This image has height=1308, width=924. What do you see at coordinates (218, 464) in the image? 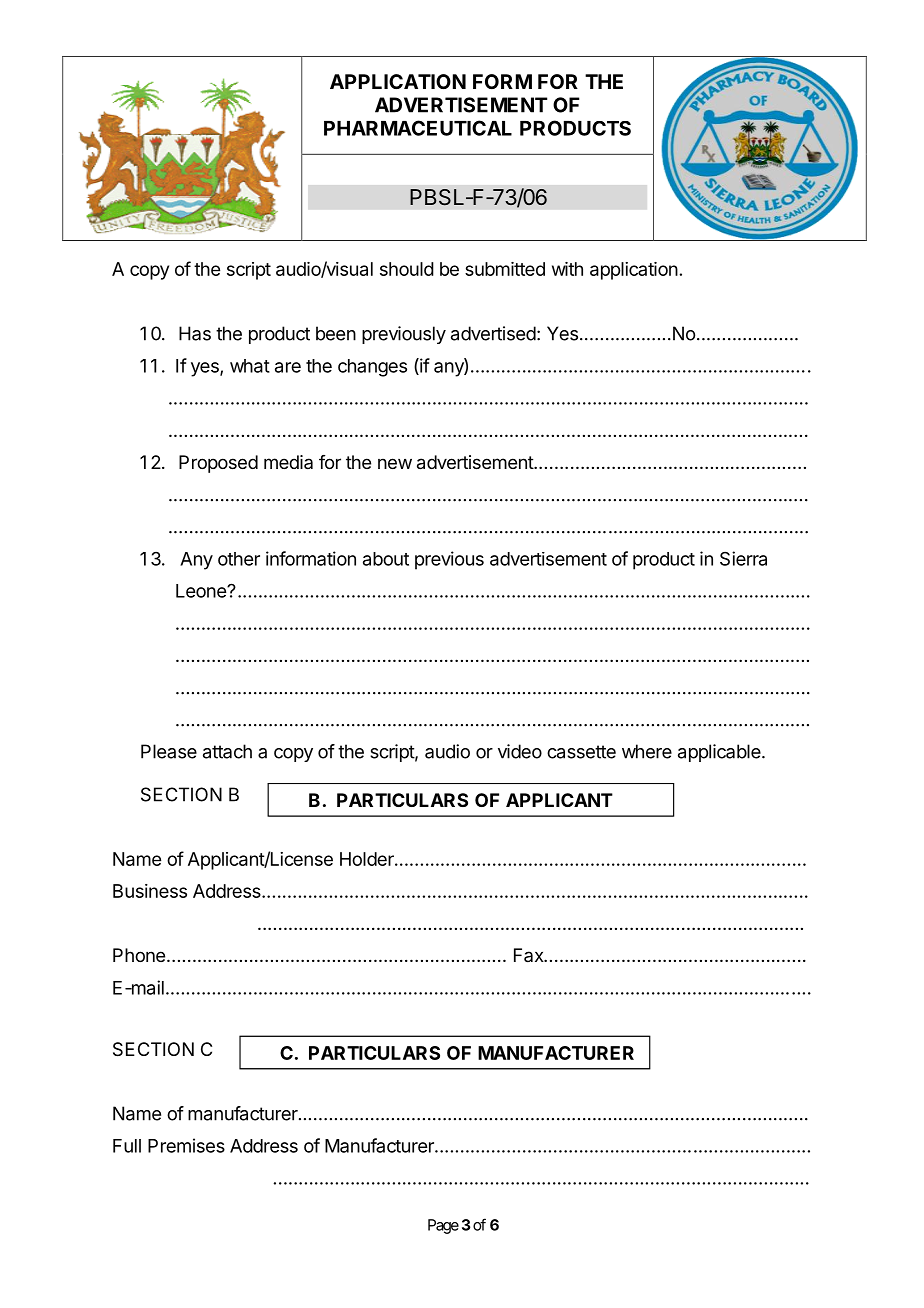
I see `Proposed` at bounding box center [218, 464].
